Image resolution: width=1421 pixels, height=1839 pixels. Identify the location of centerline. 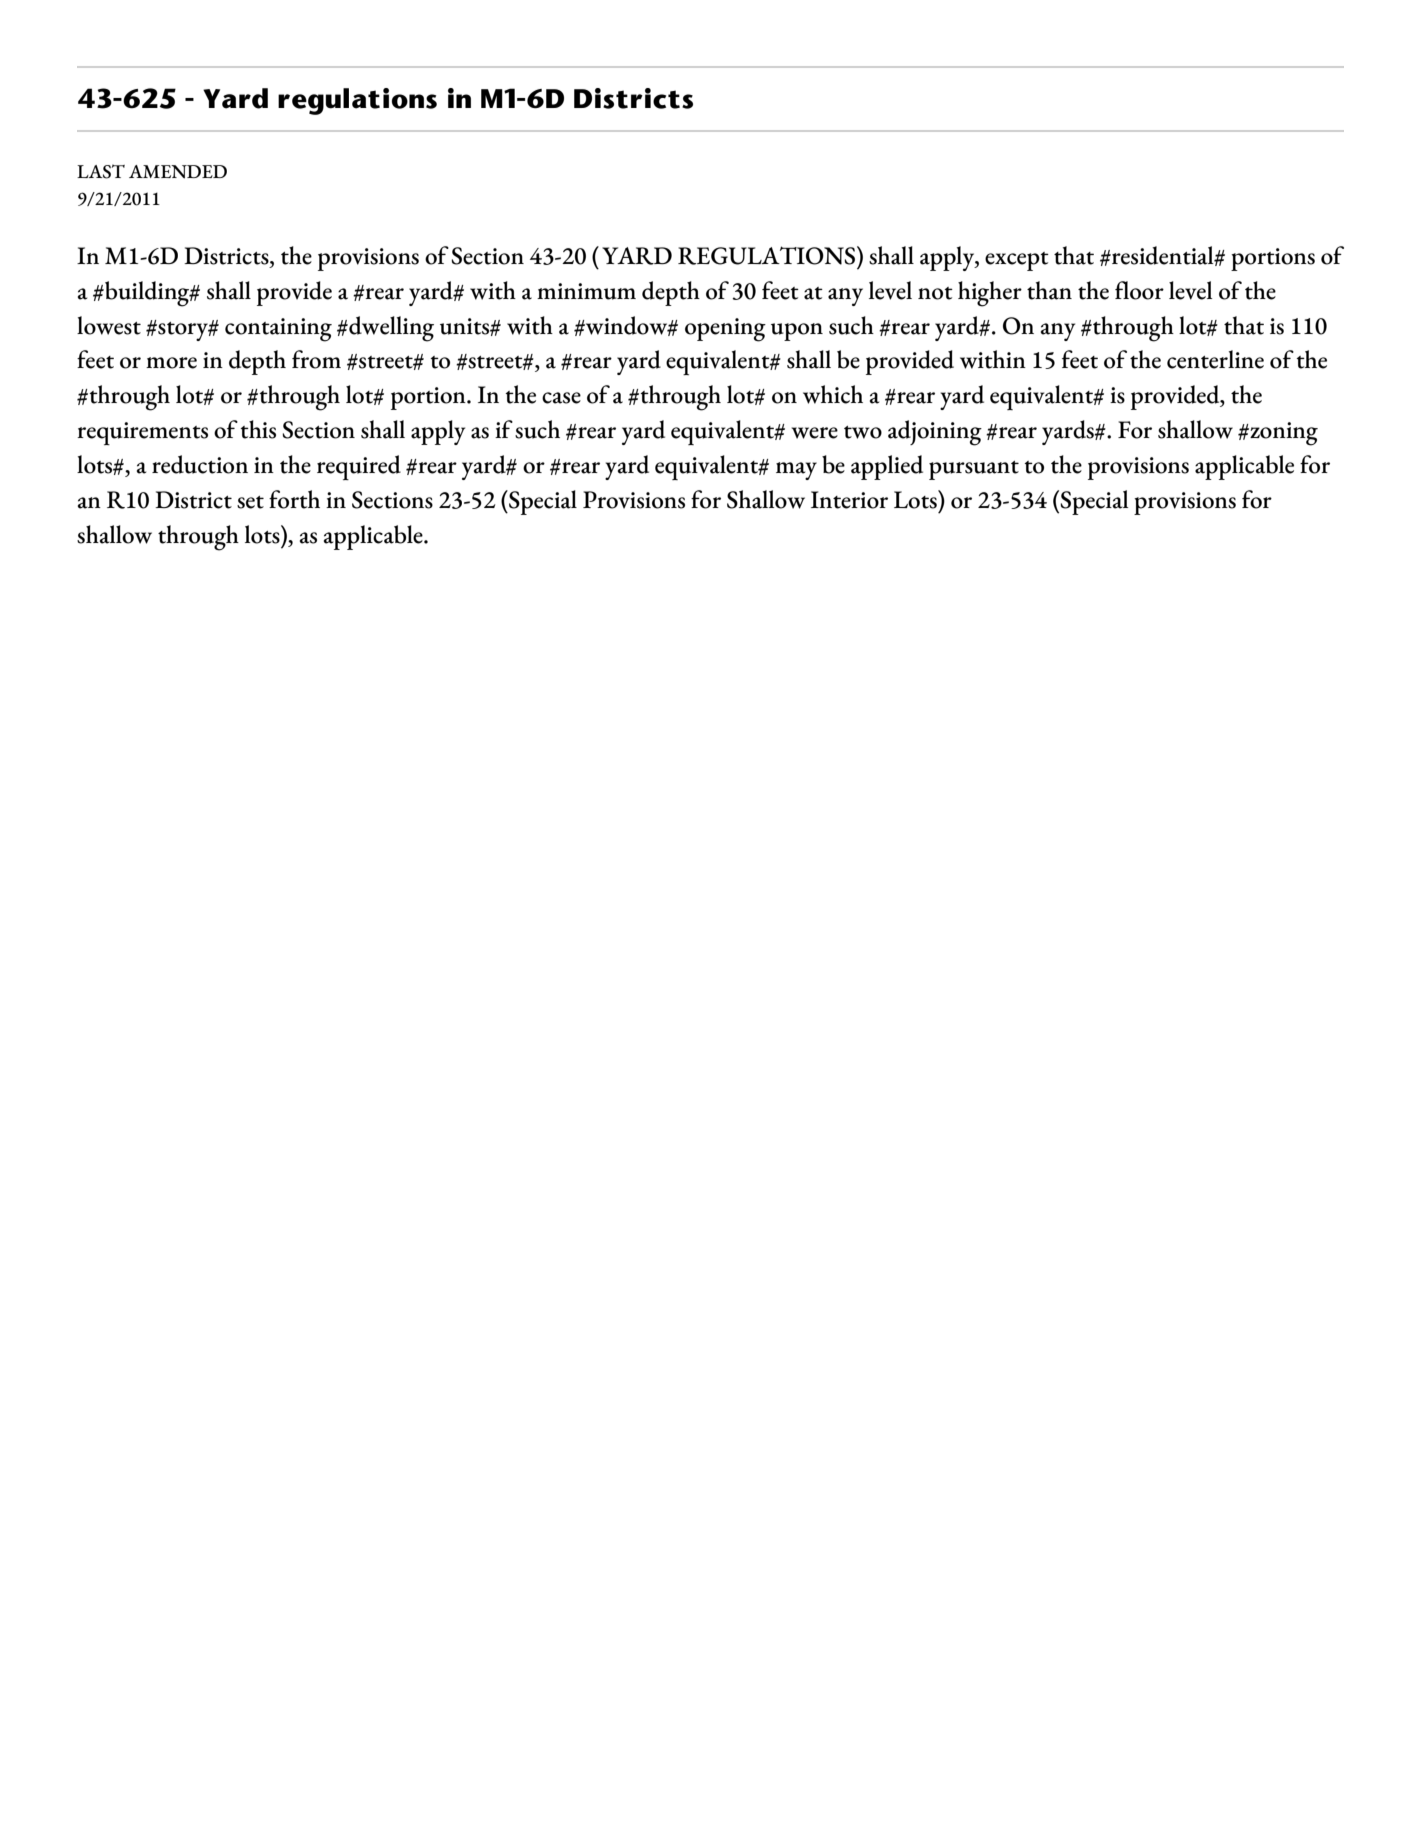
(1215, 359).
